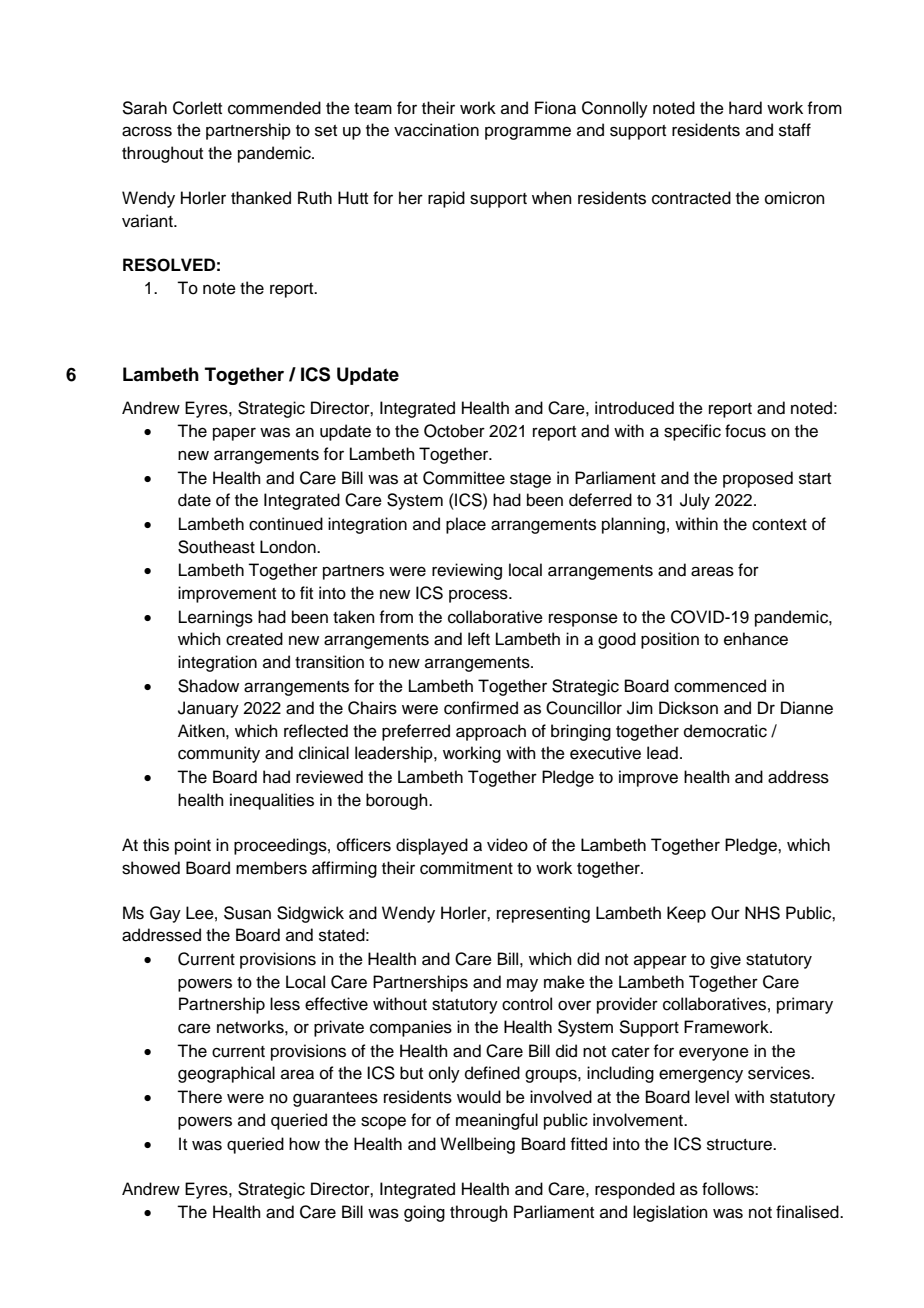 The image size is (924, 1308). Describe the element at coordinates (208, 686) in the screenshot. I see `Shadow` at that location.
